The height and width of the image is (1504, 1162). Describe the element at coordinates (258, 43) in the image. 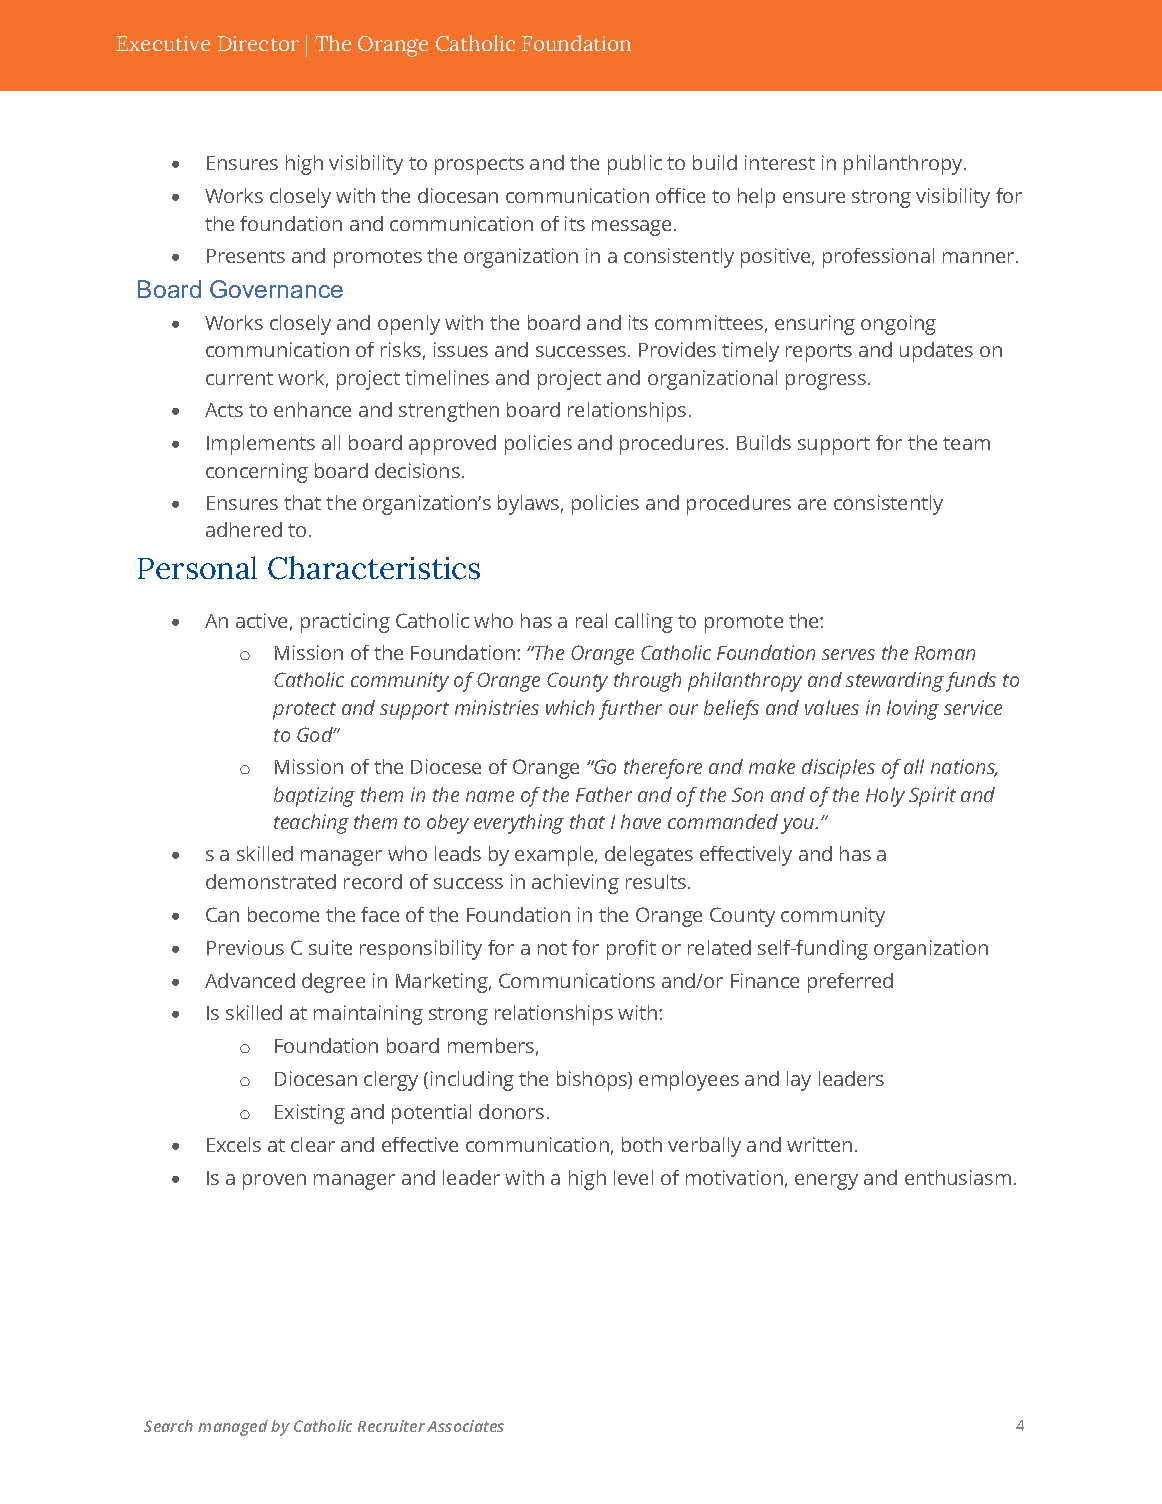

I see `Director` at that location.
